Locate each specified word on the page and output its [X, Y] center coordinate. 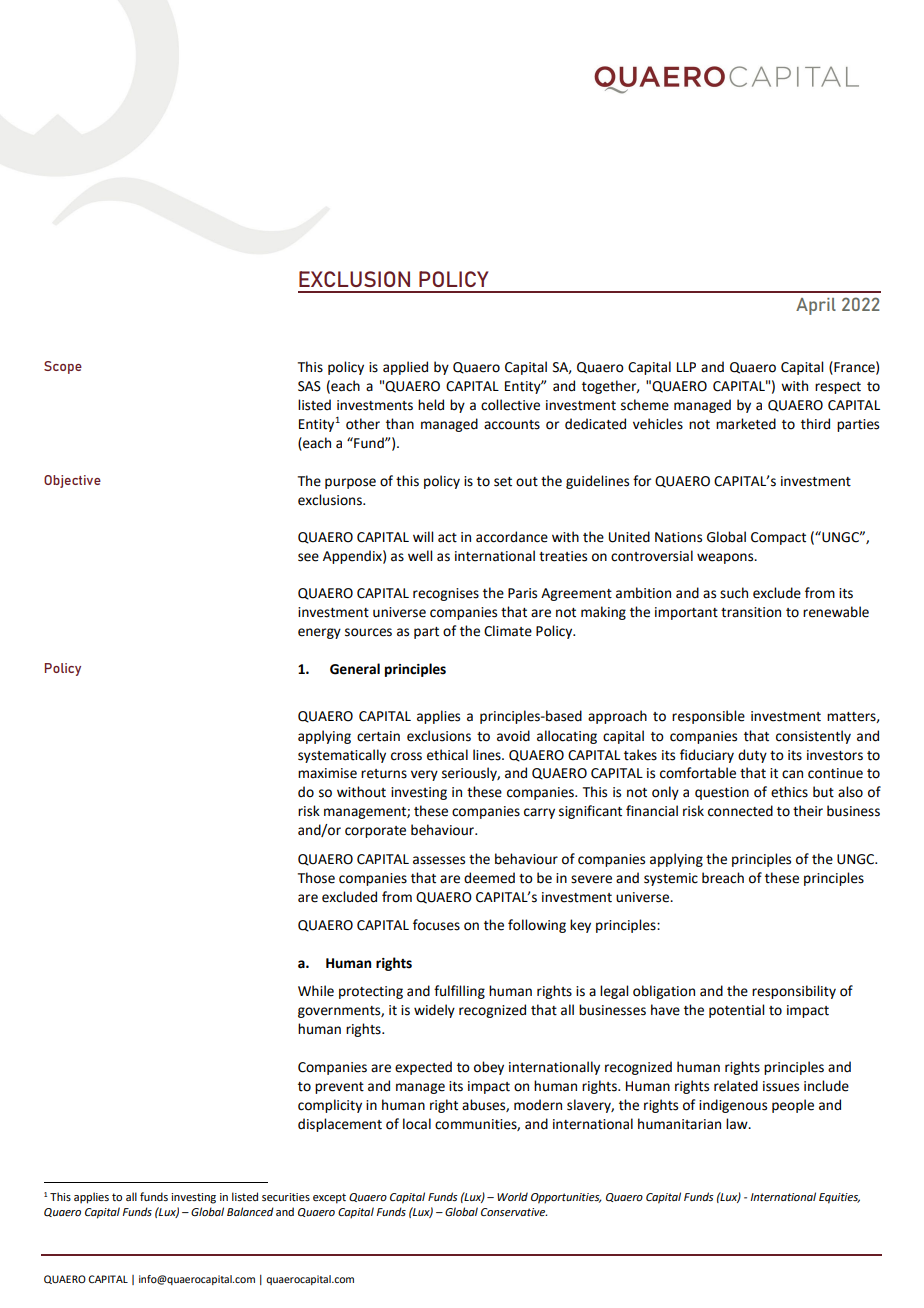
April [816, 306]
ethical [447, 755]
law [738, 1124]
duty [752, 756]
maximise [327, 773]
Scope [63, 367]
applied [405, 368]
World [512, 1196]
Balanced [250, 1212]
